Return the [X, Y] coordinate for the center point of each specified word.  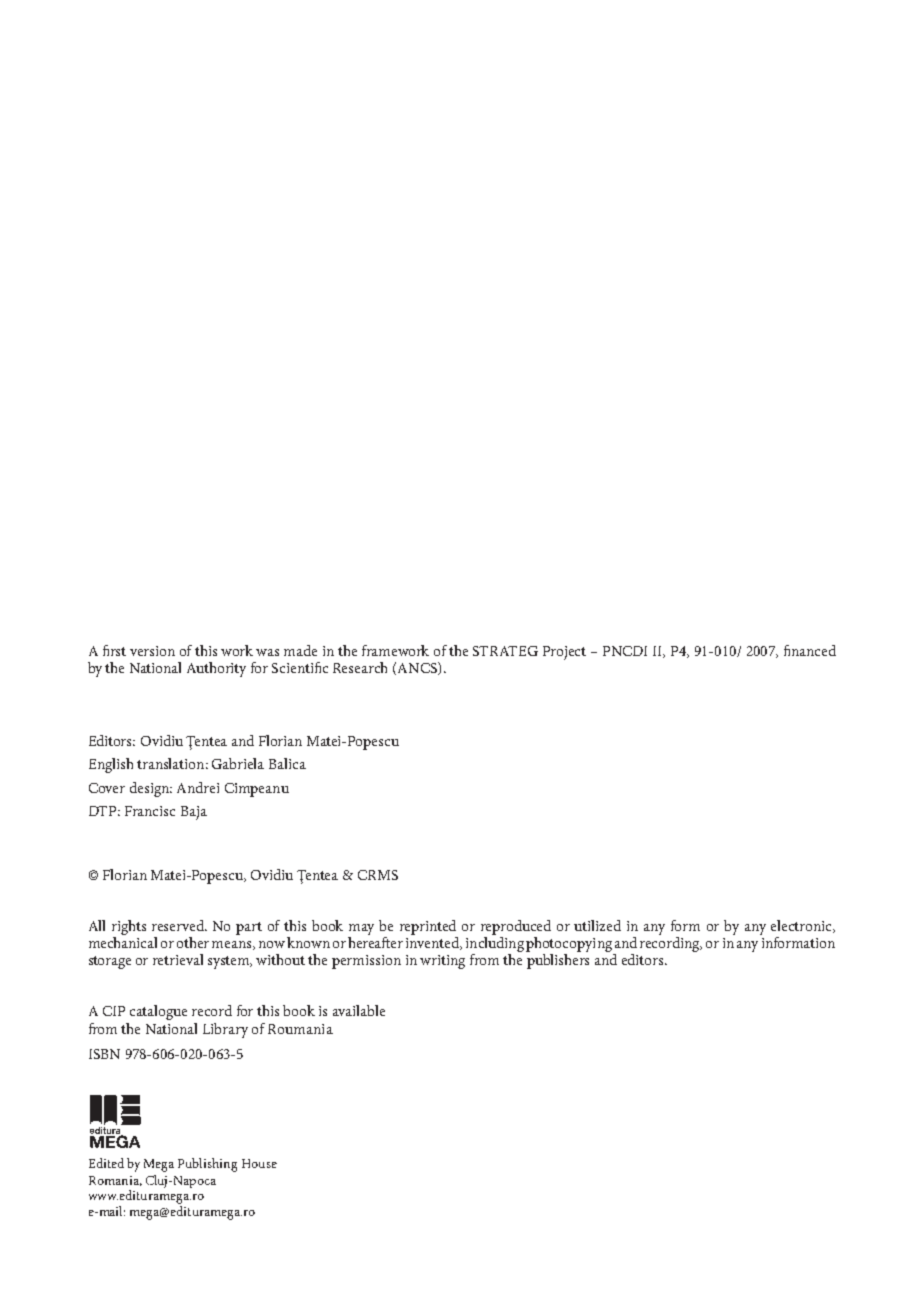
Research [360, 667]
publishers [558, 961]
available [359, 1010]
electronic [803, 926]
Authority [216, 669]
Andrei [198, 787]
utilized [597, 925]
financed [810, 650]
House [259, 1163]
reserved [179, 925]
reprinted [428, 927]
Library [225, 1030]
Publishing [207, 1165]
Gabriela [238, 763]
